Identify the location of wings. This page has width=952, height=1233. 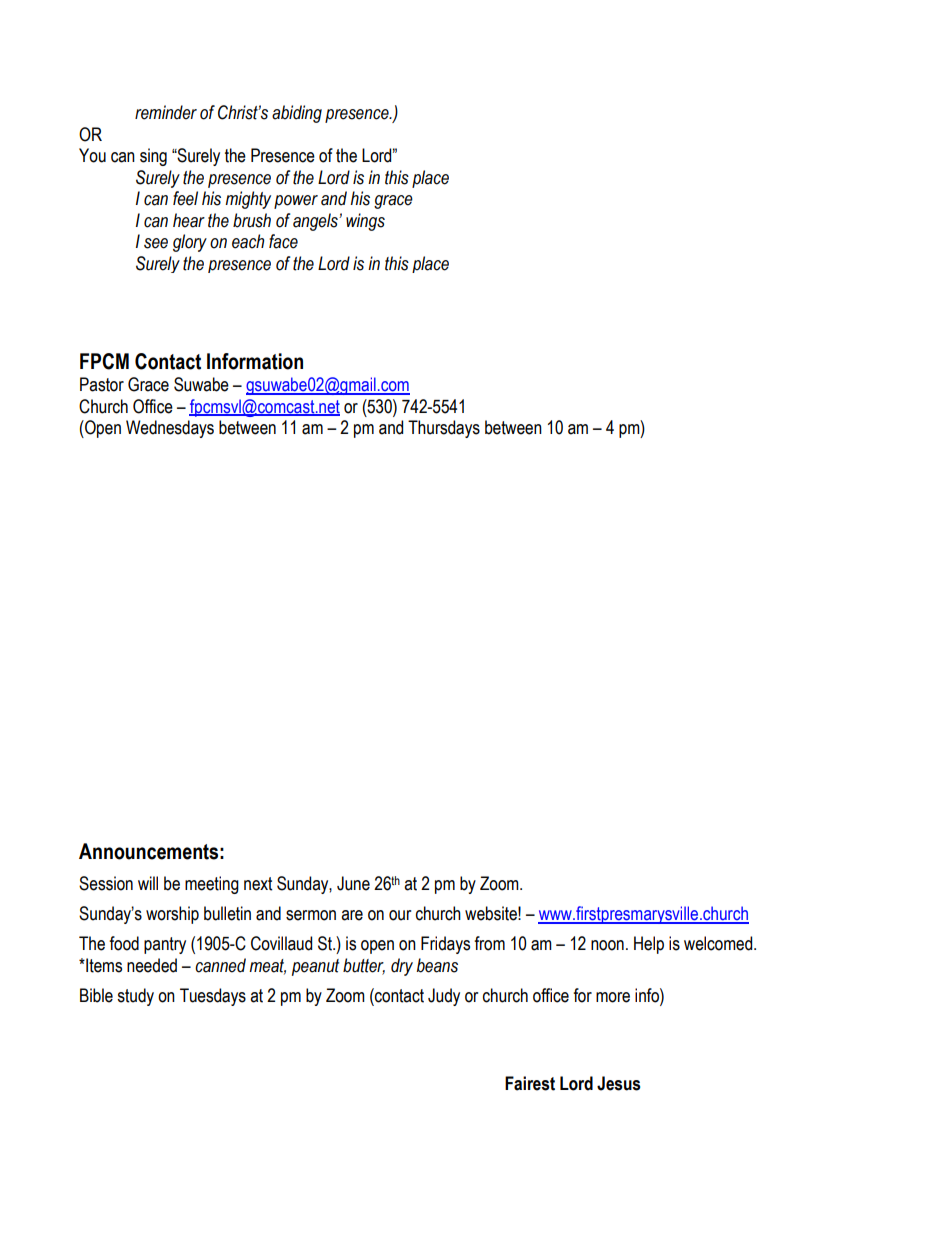
(365, 222).
